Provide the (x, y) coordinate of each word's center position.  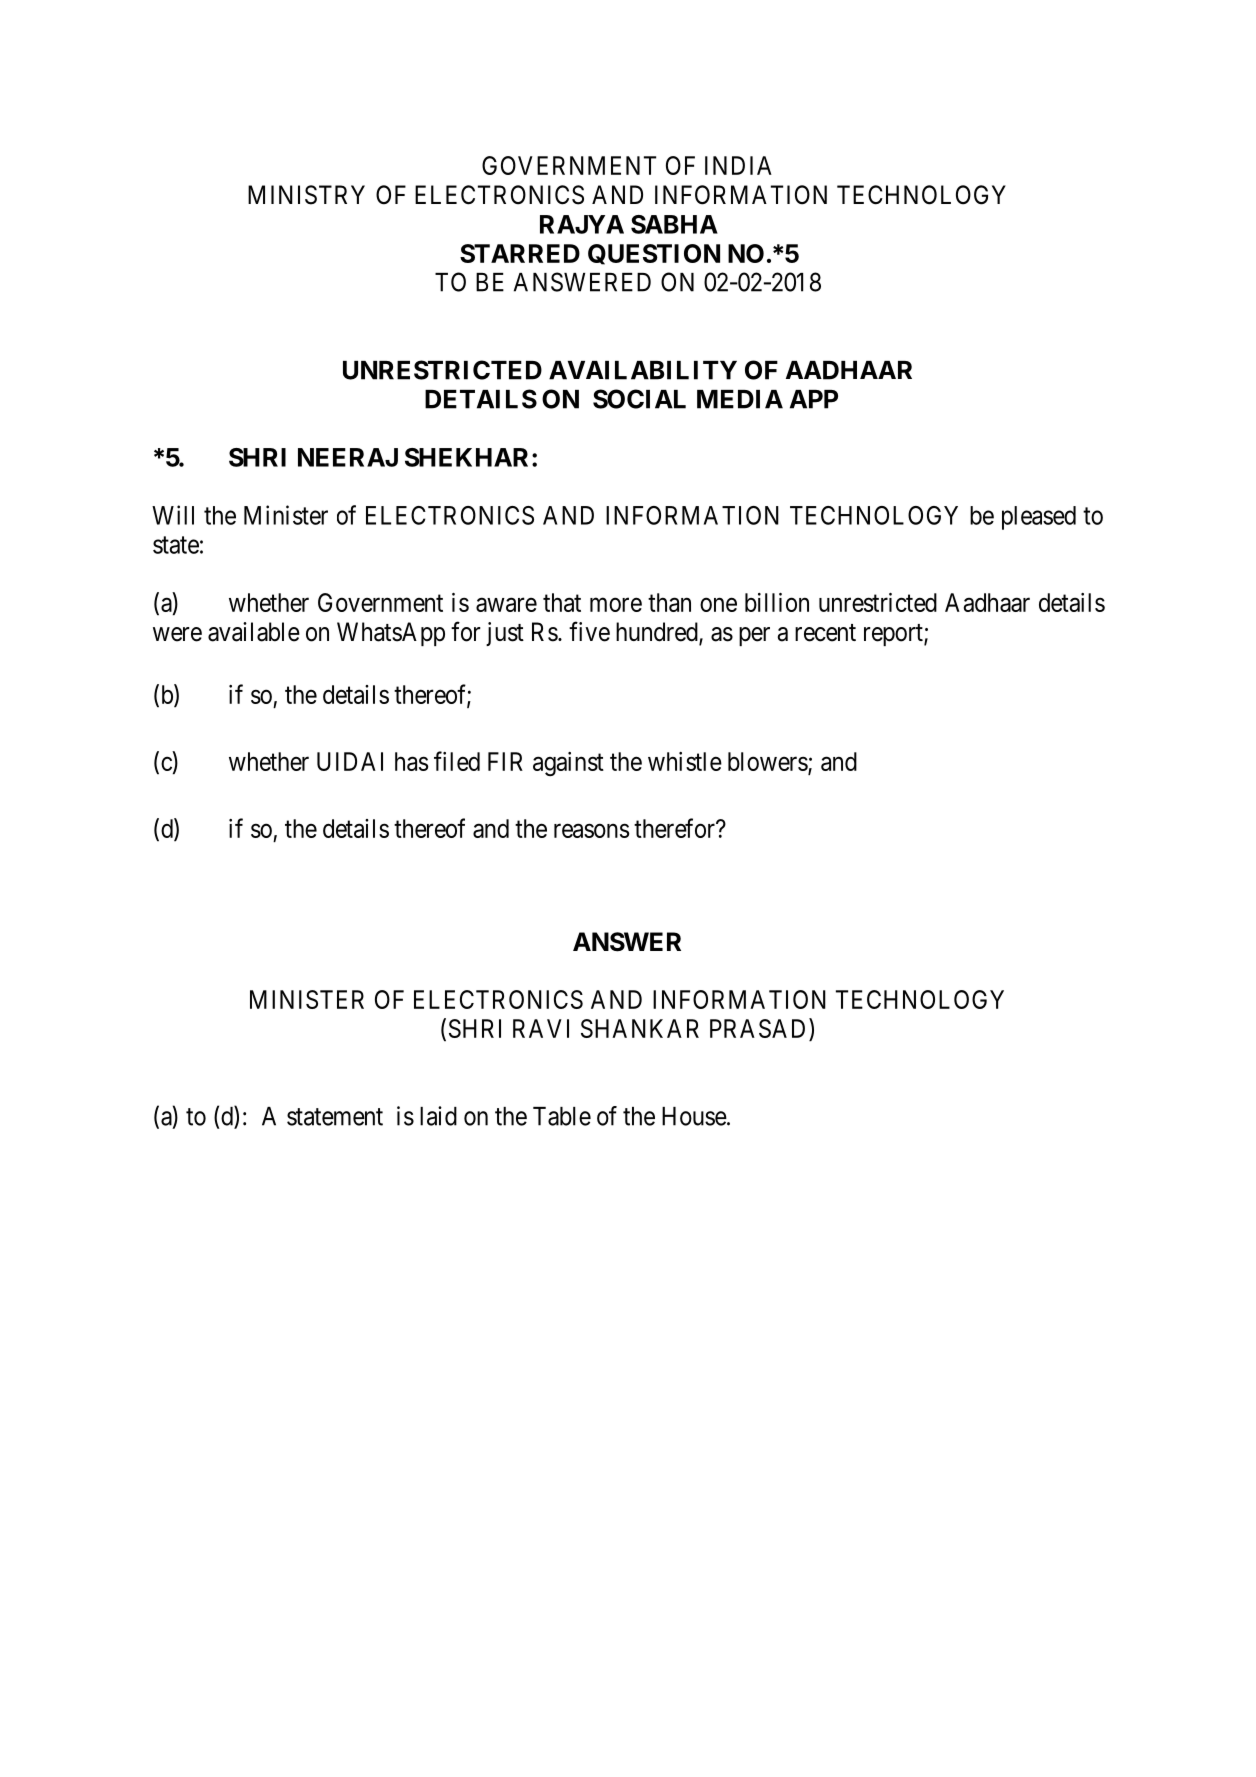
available (254, 632)
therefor (675, 828)
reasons (591, 831)
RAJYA (582, 224)
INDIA (738, 165)
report (894, 635)
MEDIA (740, 399)
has (411, 761)
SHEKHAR (469, 457)
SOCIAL (639, 399)
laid (438, 1116)
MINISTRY (306, 195)
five (589, 631)
